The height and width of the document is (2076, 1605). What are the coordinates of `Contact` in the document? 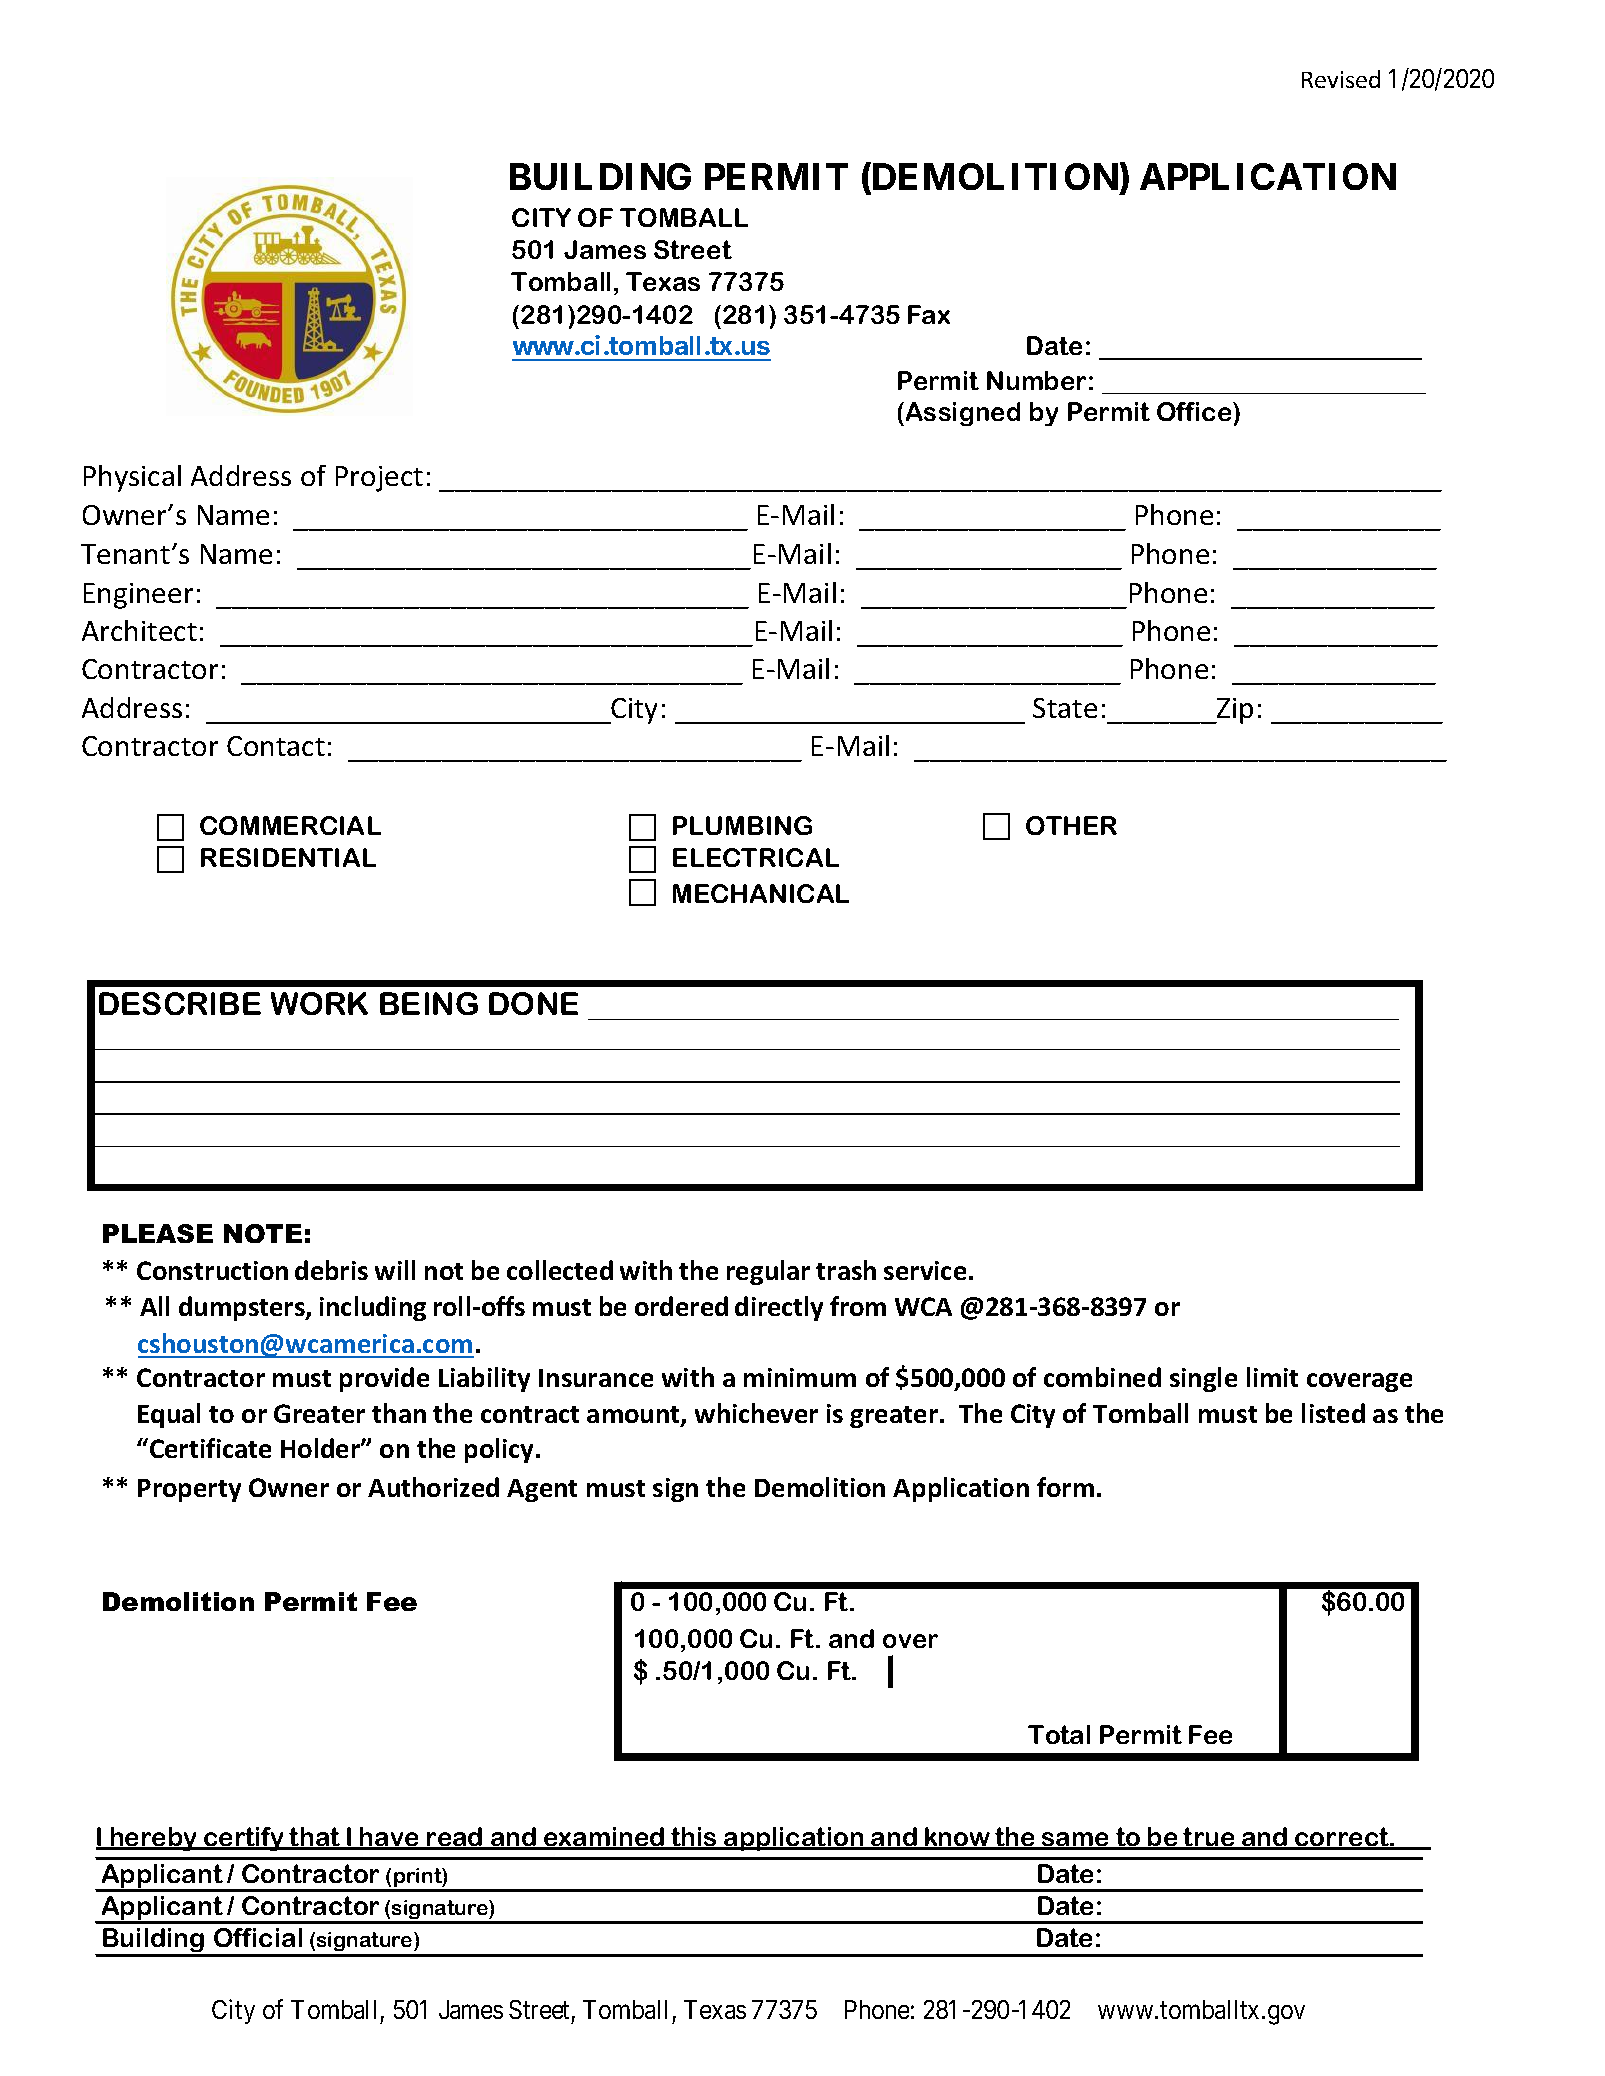 It's located at (276, 746).
